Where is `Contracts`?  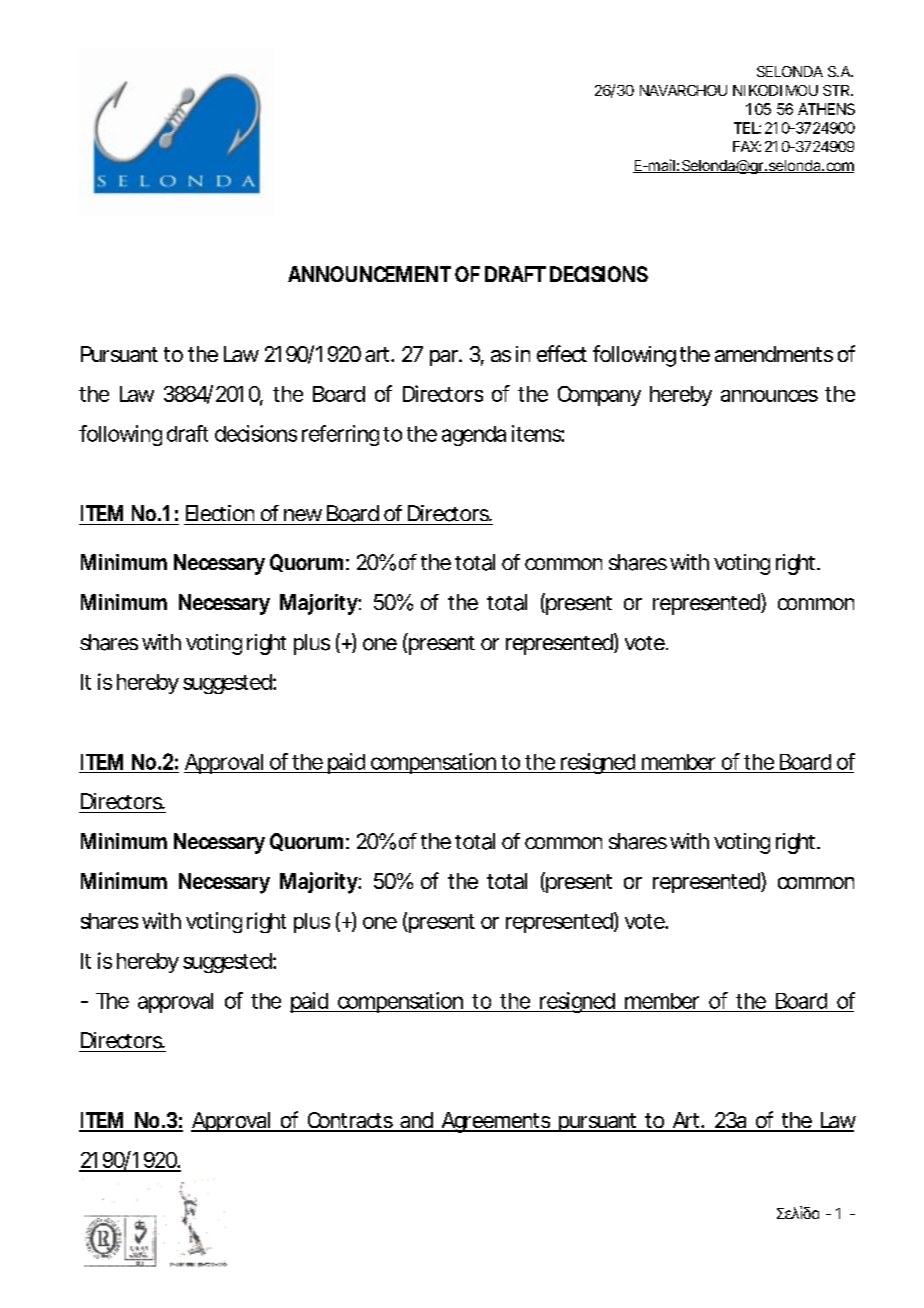 Contracts is located at coordinates (350, 1121).
